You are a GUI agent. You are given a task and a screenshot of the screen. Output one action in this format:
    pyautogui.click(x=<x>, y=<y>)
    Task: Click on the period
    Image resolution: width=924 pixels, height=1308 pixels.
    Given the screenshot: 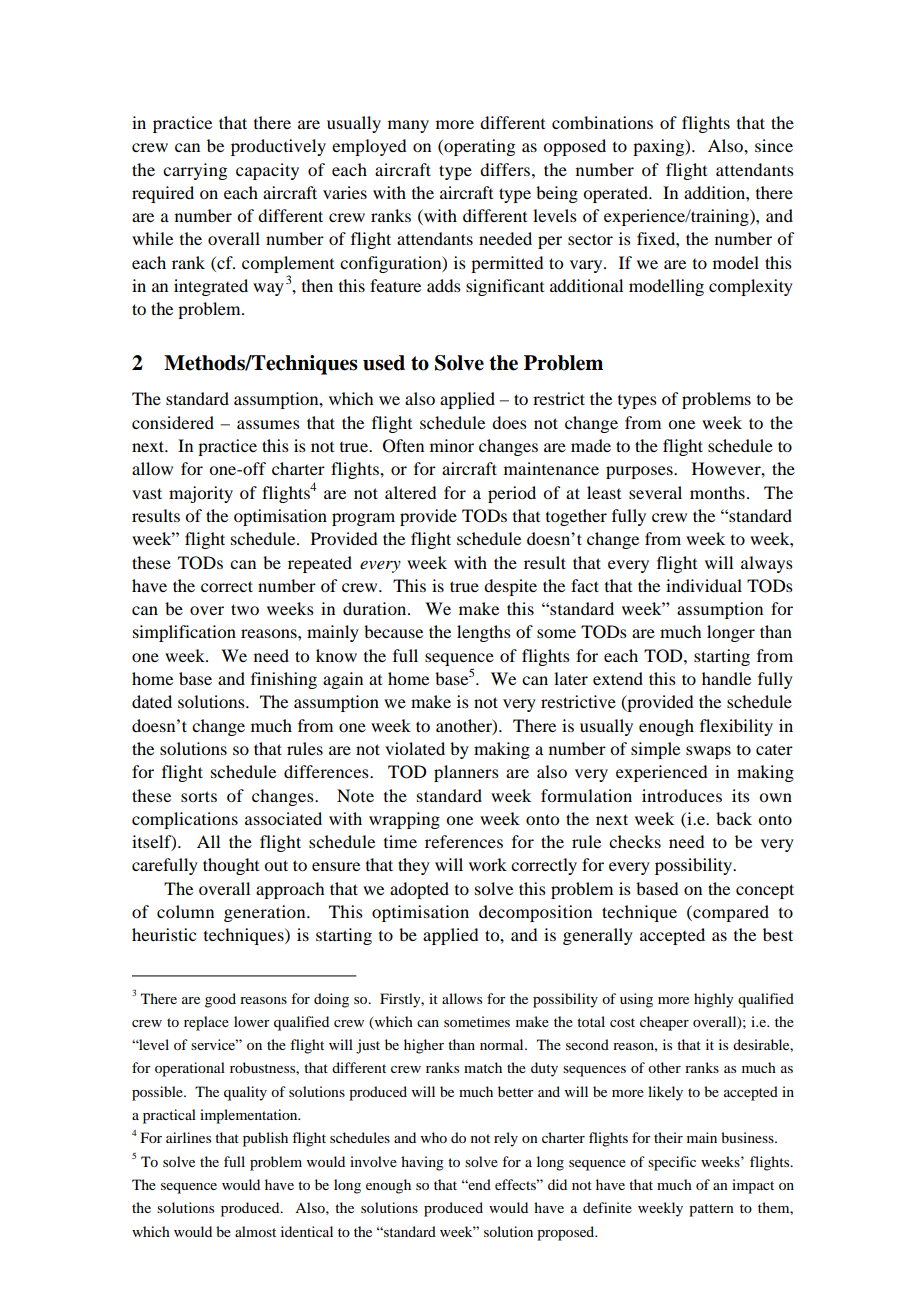 What is the action you would take?
    pyautogui.click(x=512, y=494)
